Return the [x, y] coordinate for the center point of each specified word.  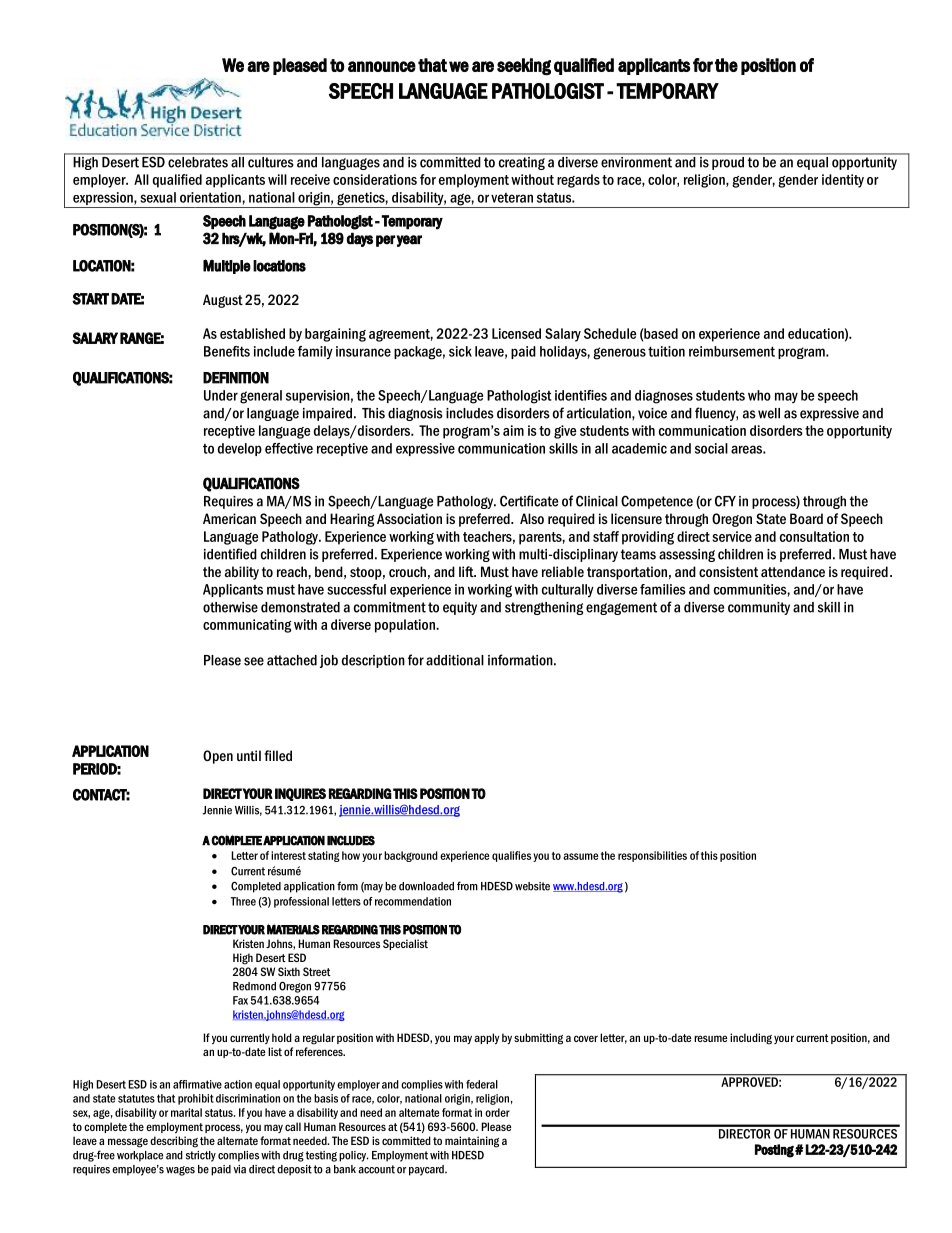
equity [460, 608]
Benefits [227, 351]
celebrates [198, 161]
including [751, 1039]
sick [460, 351]
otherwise [230, 607]
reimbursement [732, 351]
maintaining [472, 1142]
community [759, 608]
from [467, 886]
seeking [524, 67]
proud [728, 162]
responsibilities [652, 856]
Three [243, 901]
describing [174, 1142]
